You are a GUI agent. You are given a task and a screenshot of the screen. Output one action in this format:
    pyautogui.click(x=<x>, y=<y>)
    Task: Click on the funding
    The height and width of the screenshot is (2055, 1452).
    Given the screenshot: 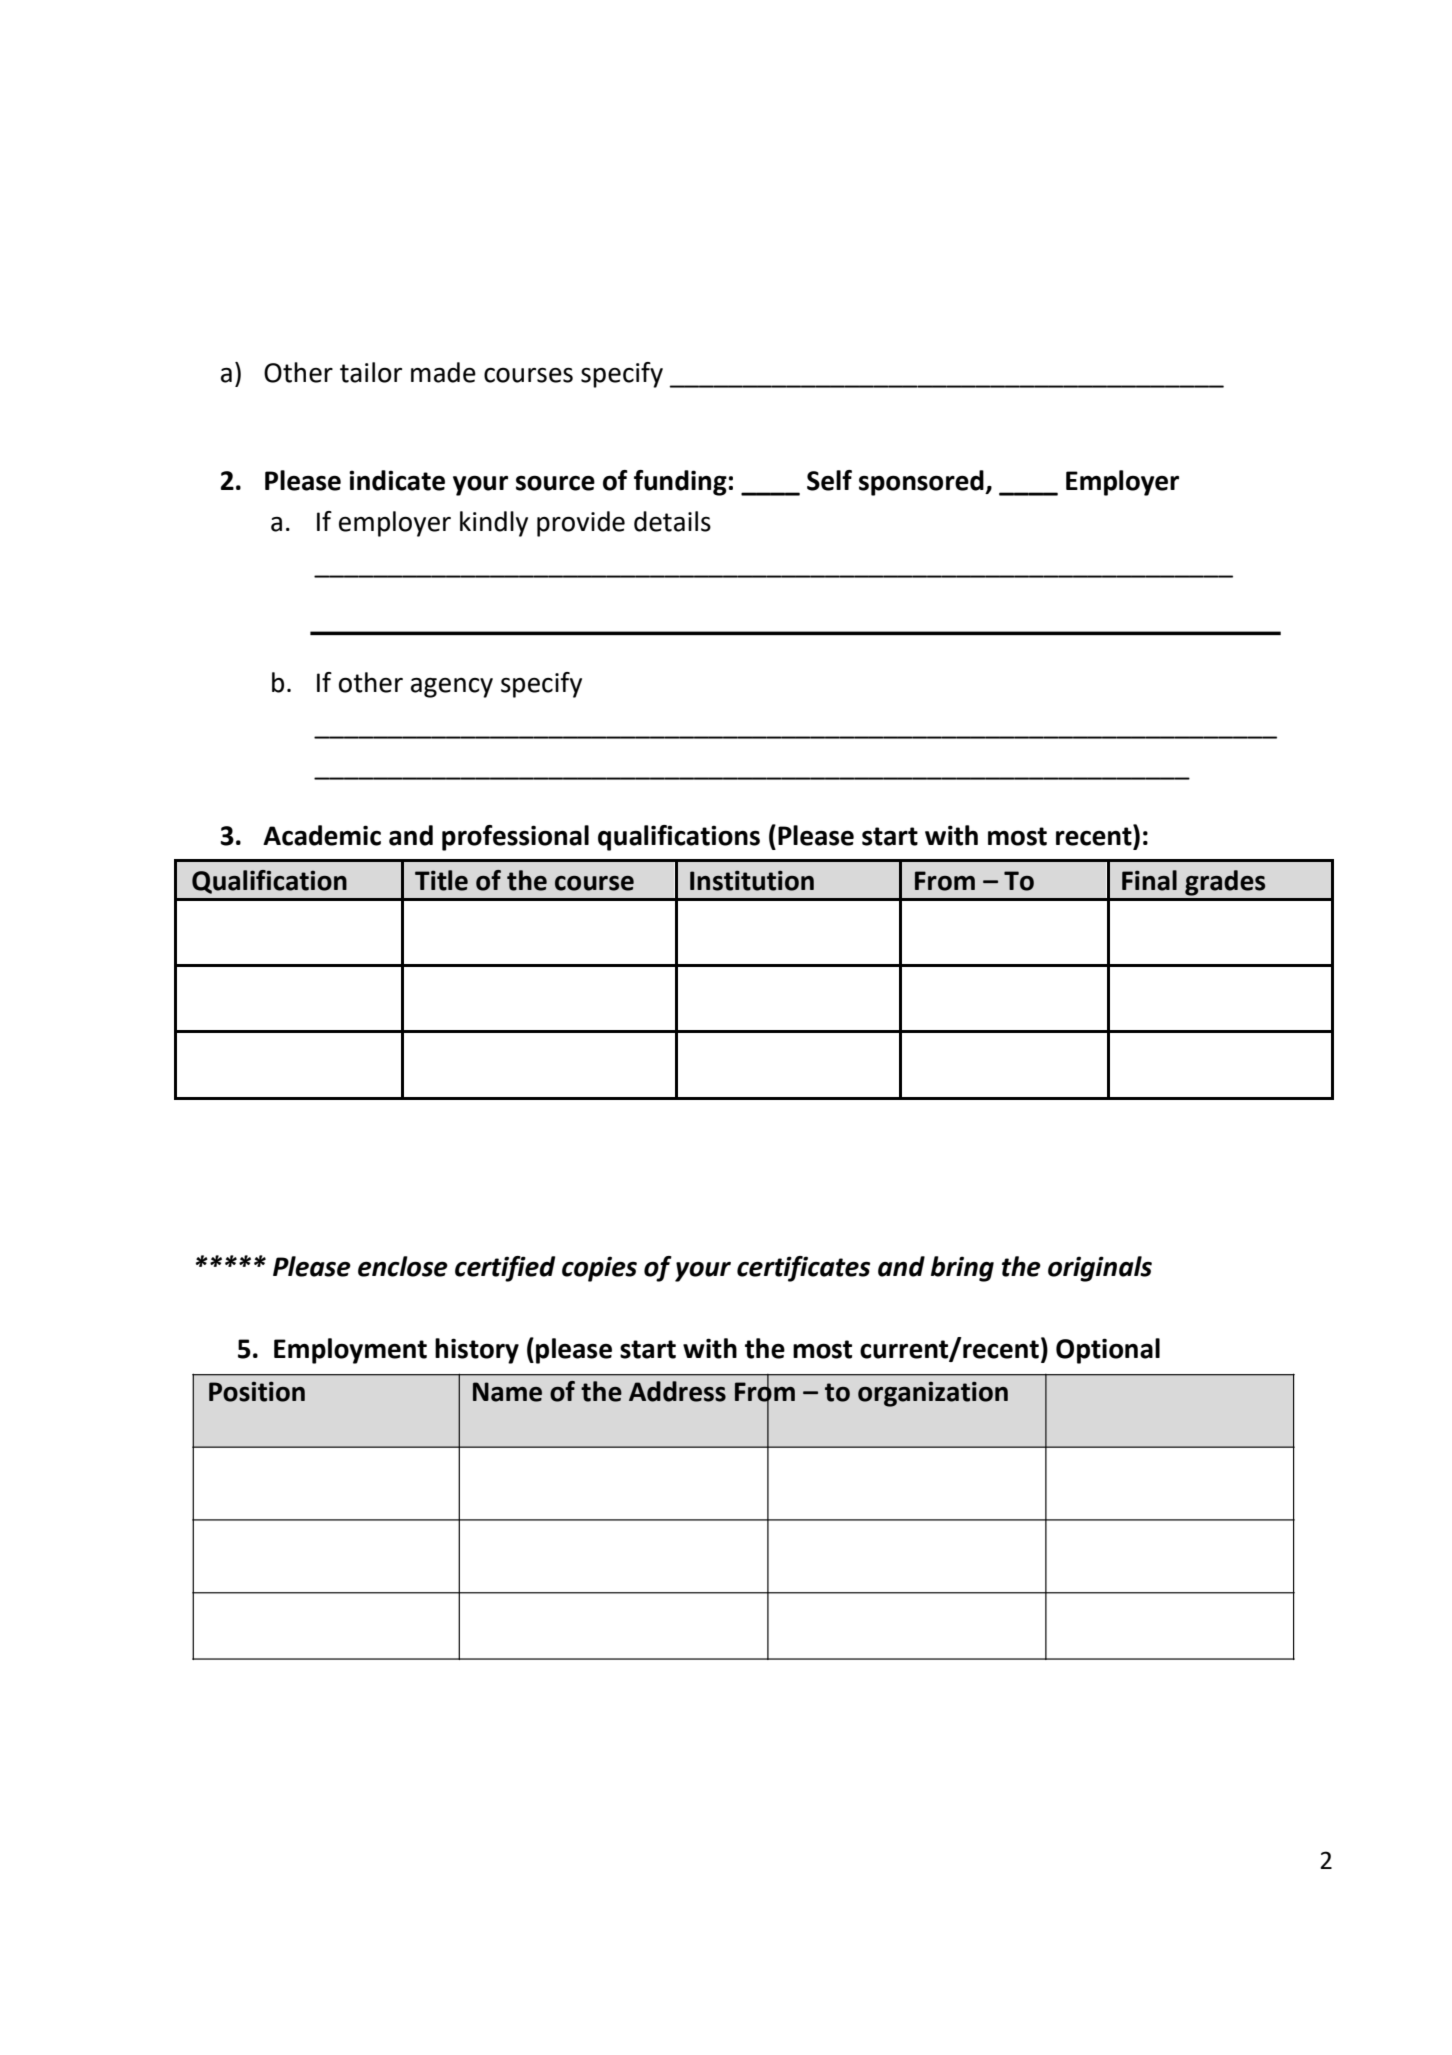 What is the action you would take?
    pyautogui.click(x=680, y=483)
